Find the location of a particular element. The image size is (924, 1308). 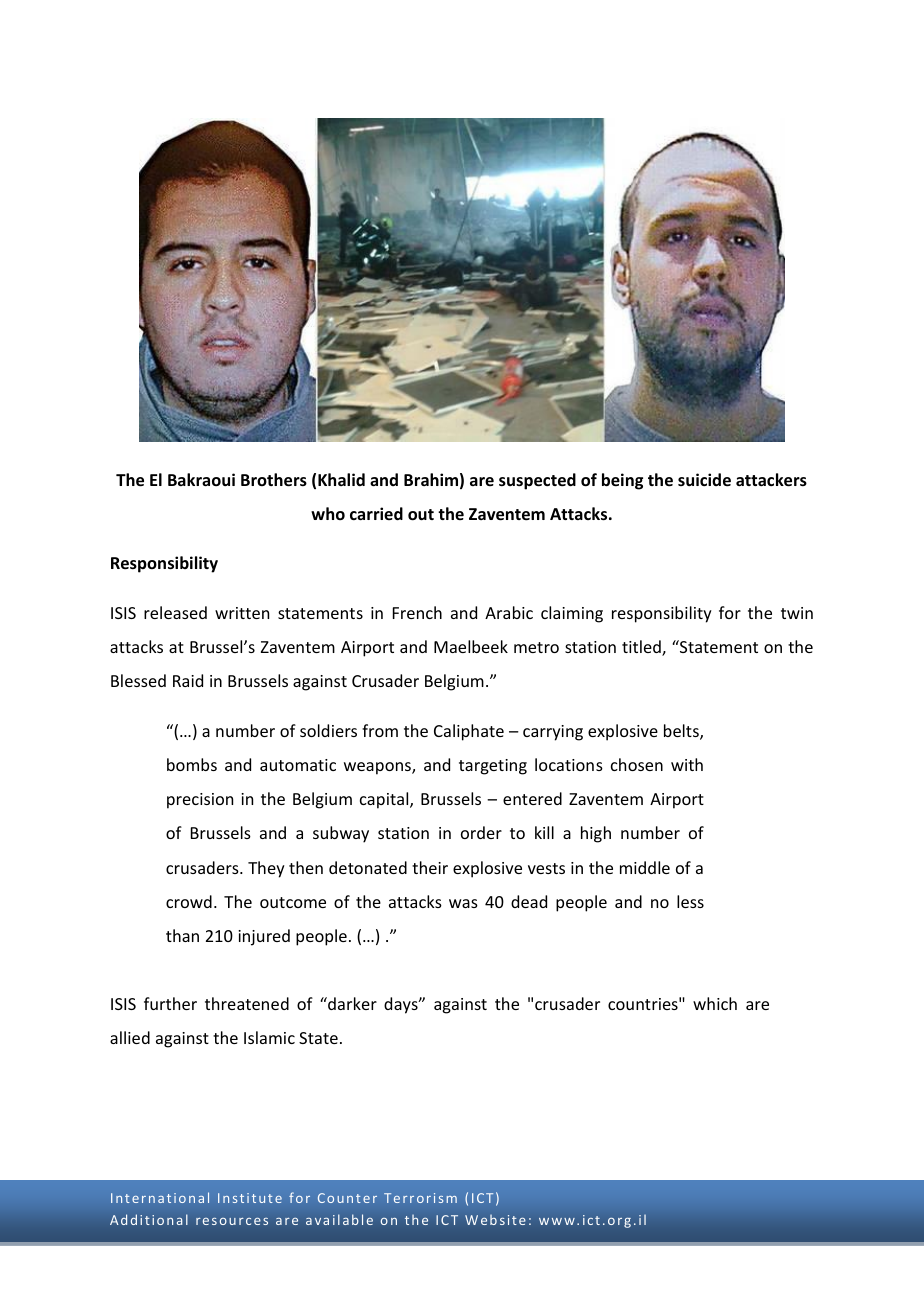

bombs is located at coordinates (192, 764).
